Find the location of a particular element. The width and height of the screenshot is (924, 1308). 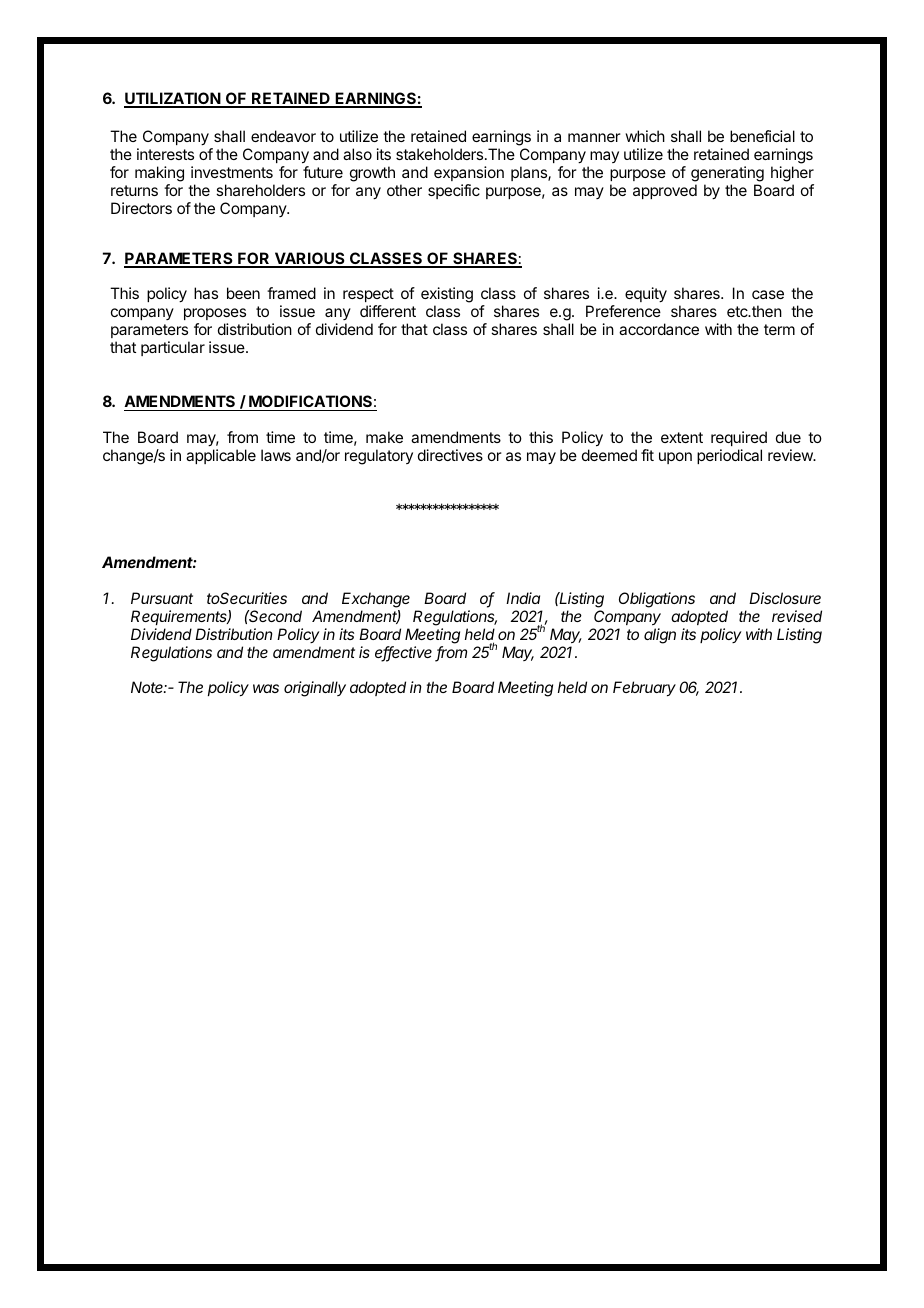

UTILIZATION is located at coordinates (173, 99).
